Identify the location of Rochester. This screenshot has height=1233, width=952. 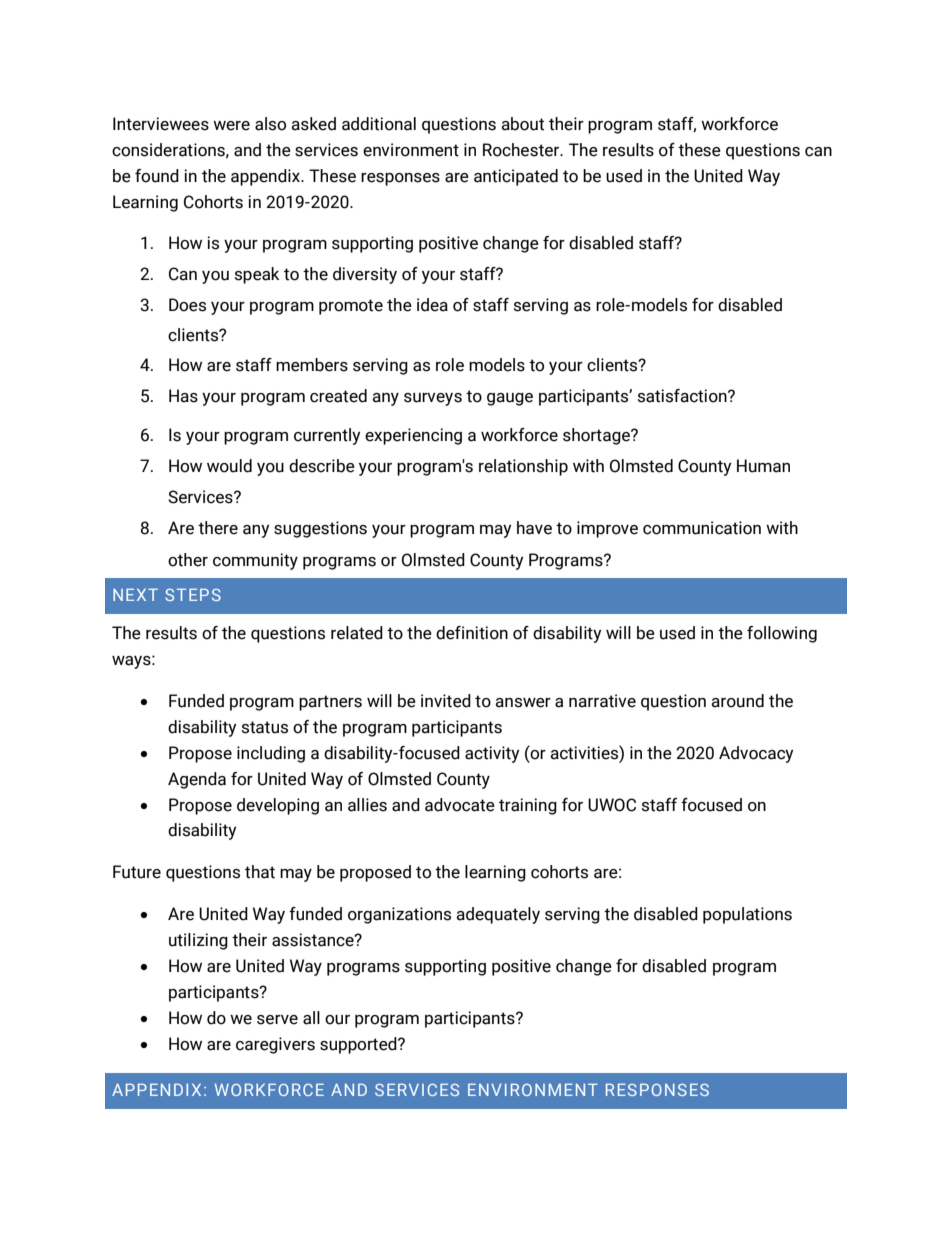
(522, 150).
